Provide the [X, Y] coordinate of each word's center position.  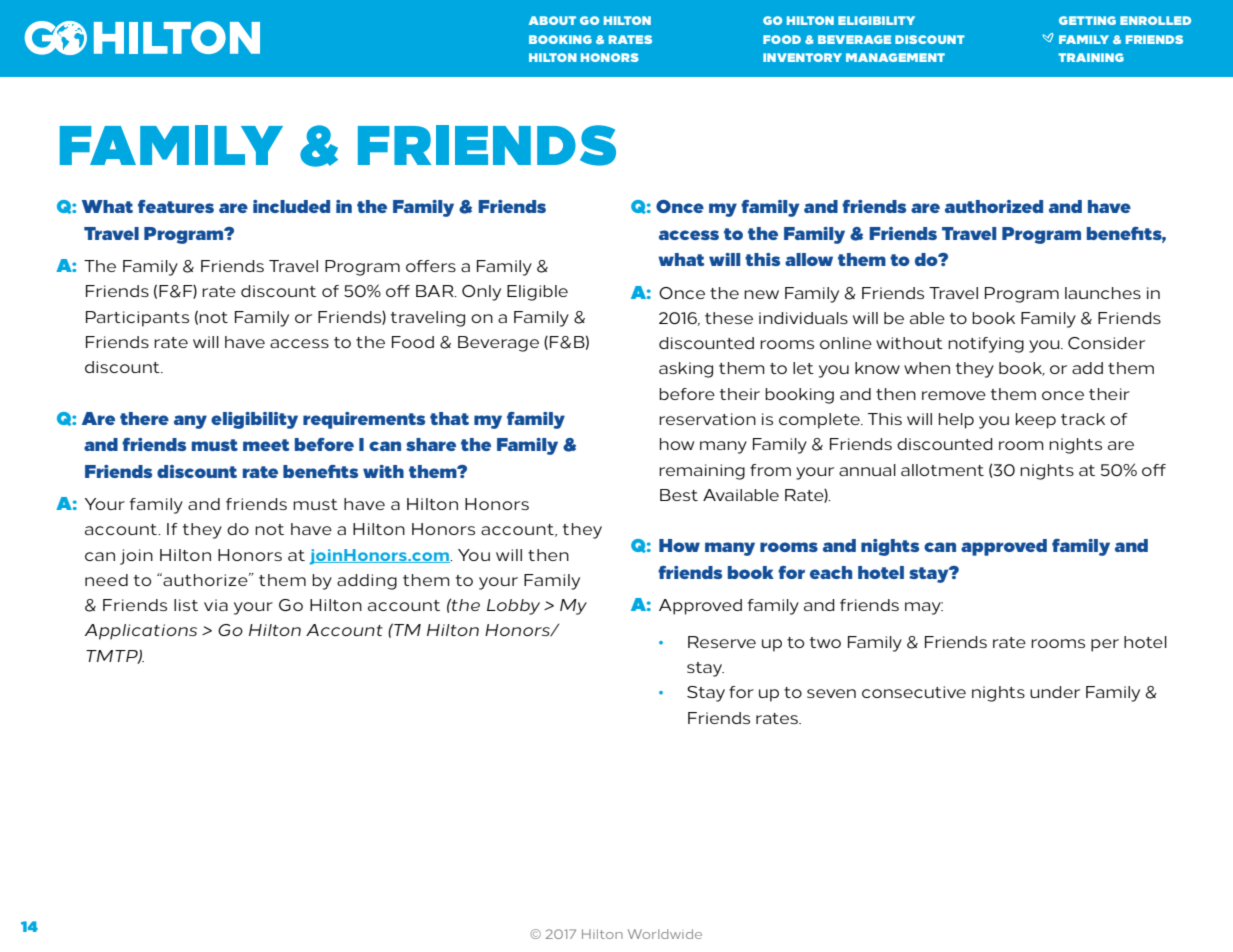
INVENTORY [802, 57]
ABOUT [552, 20]
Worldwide [665, 934]
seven [831, 693]
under [1055, 692]
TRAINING [1091, 57]
